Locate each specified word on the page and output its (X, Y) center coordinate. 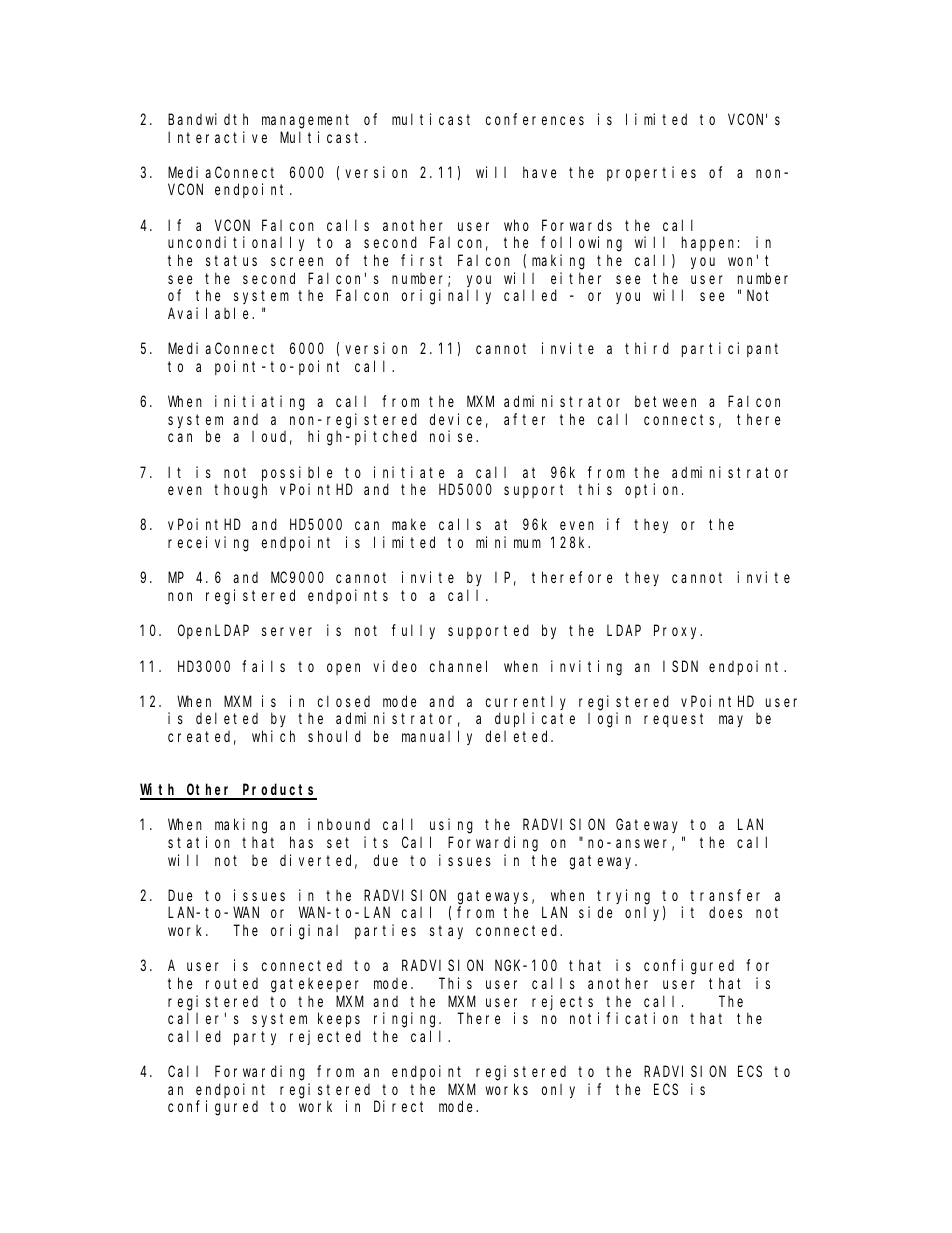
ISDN (680, 666)
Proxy (678, 632)
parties (385, 931)
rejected (325, 1037)
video (395, 666)
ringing (407, 1020)
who (516, 225)
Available (210, 313)
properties (651, 173)
